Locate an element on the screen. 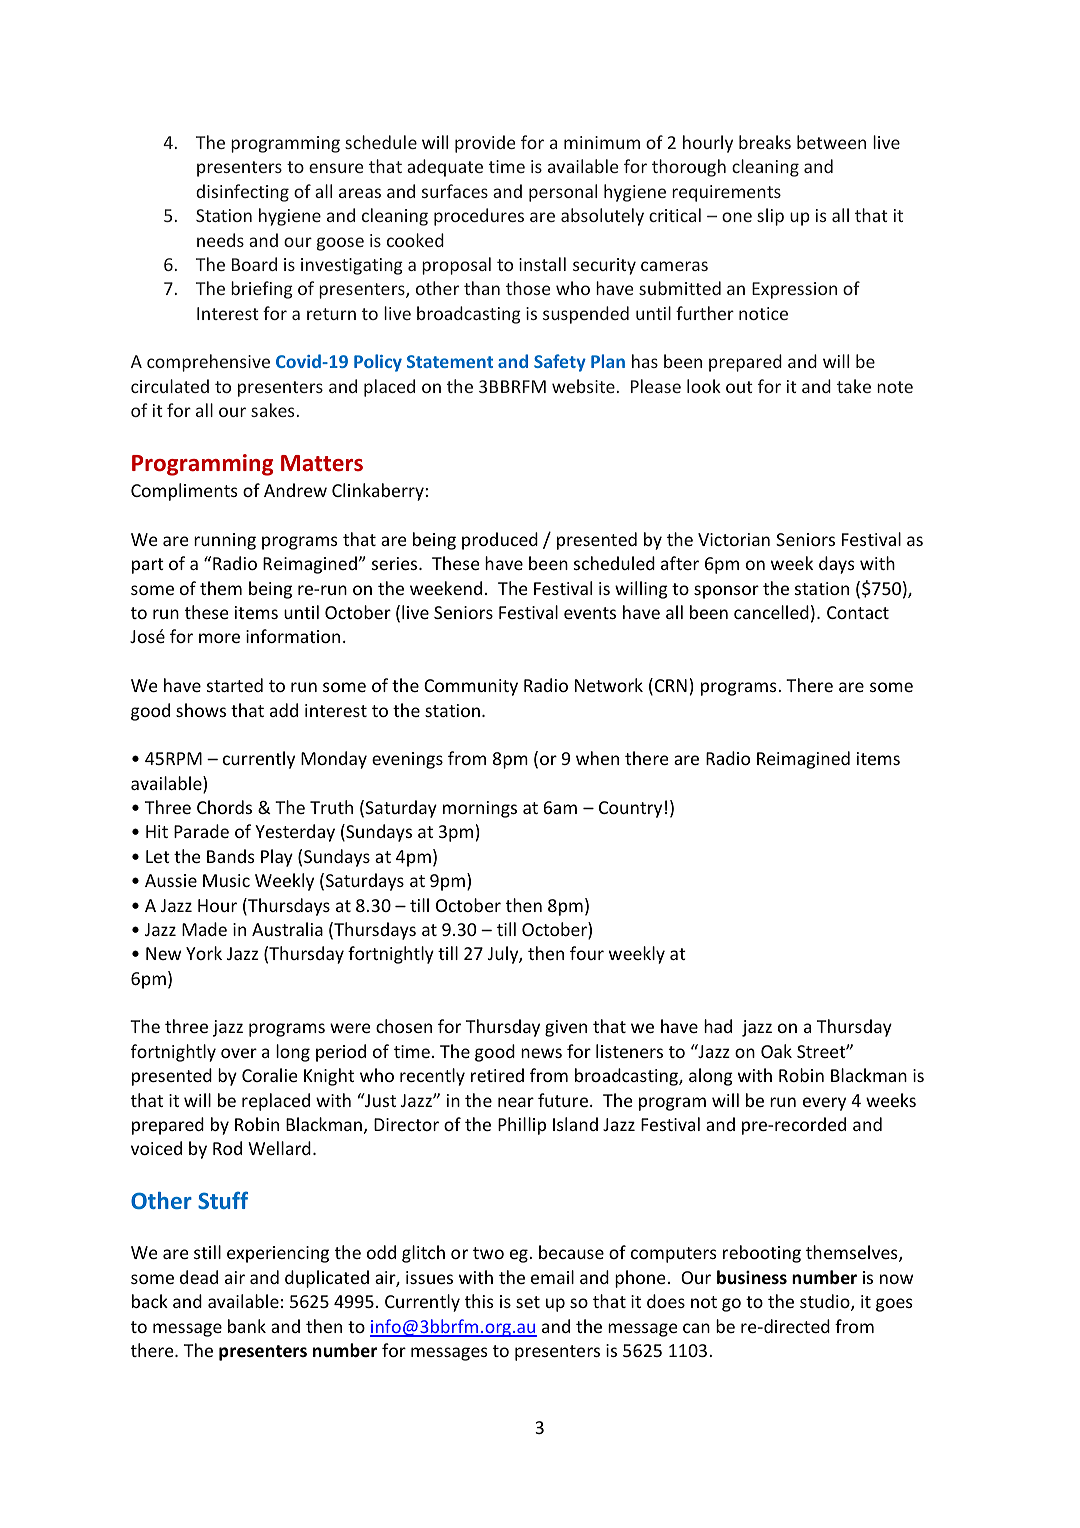 The width and height of the screenshot is (1080, 1528). website is located at coordinates (583, 386).
